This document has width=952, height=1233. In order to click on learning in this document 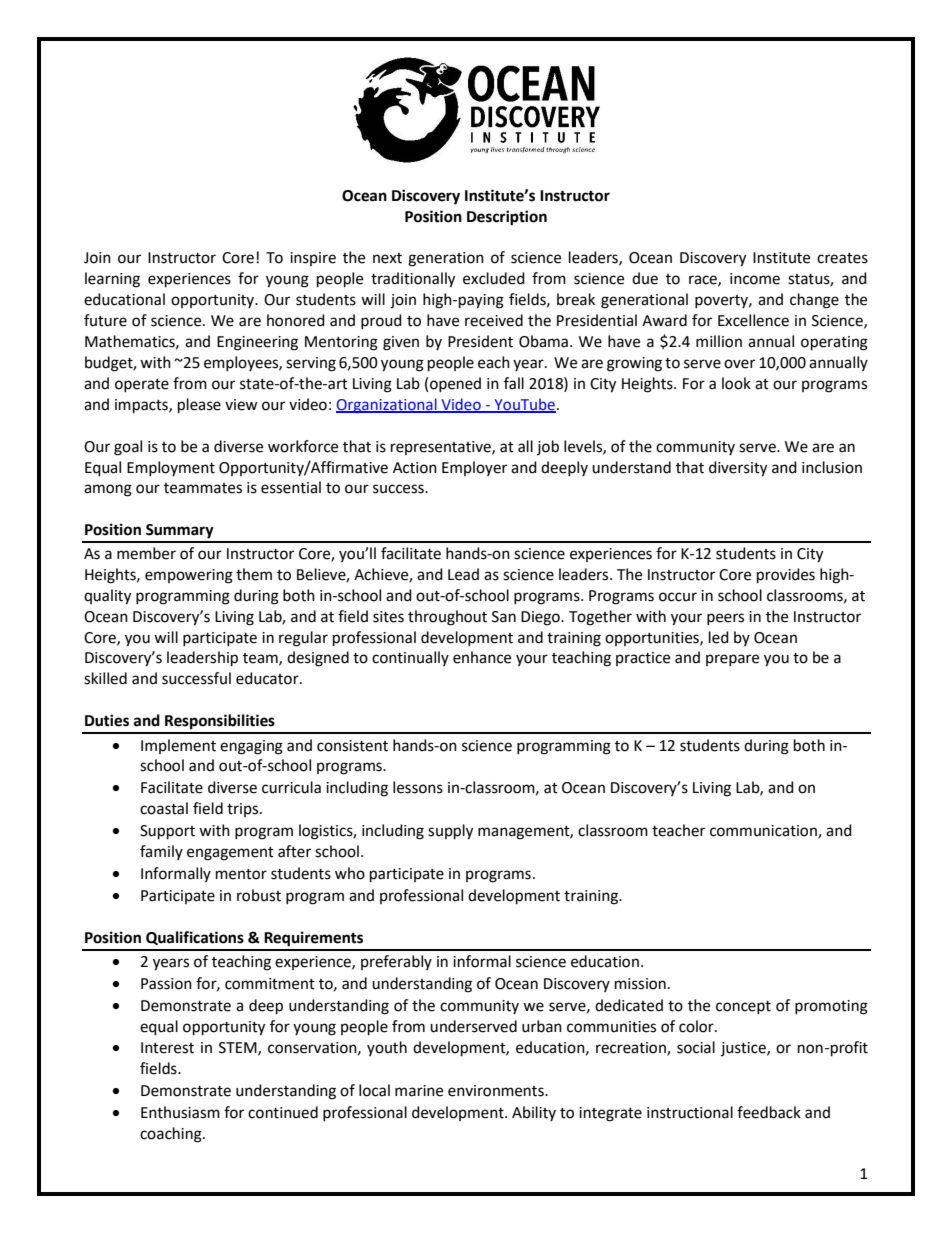, I will do `click(112, 280)`.
